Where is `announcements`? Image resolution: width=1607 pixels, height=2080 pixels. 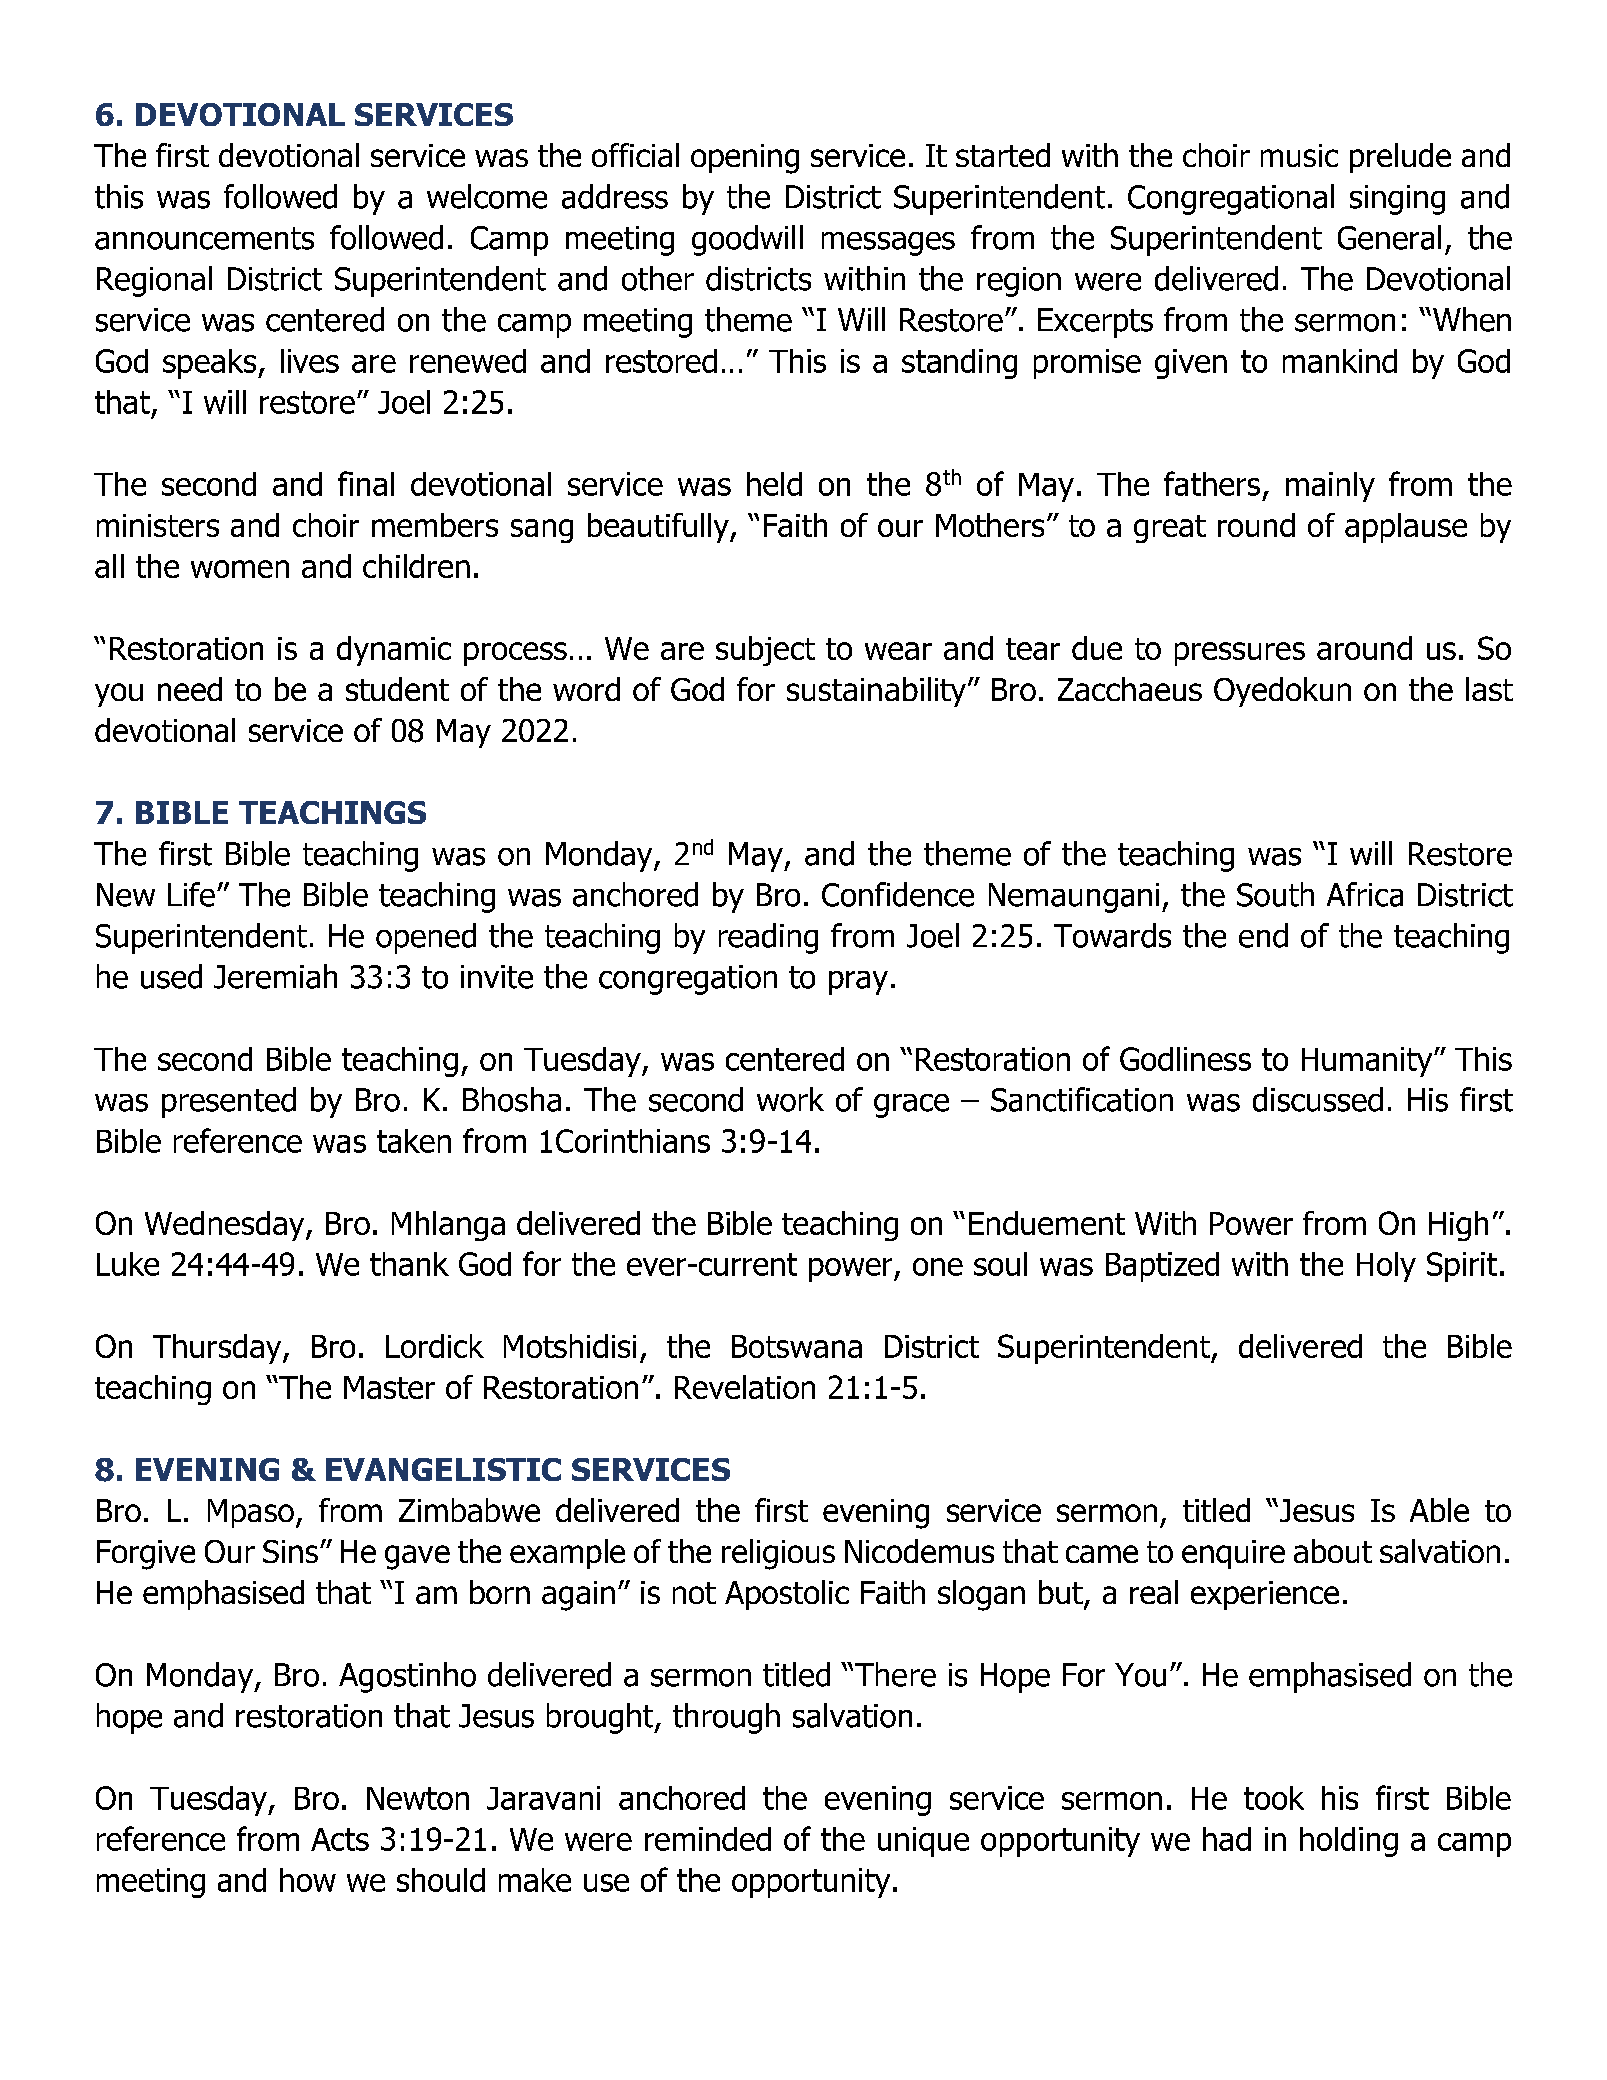 announcements is located at coordinates (204, 238).
